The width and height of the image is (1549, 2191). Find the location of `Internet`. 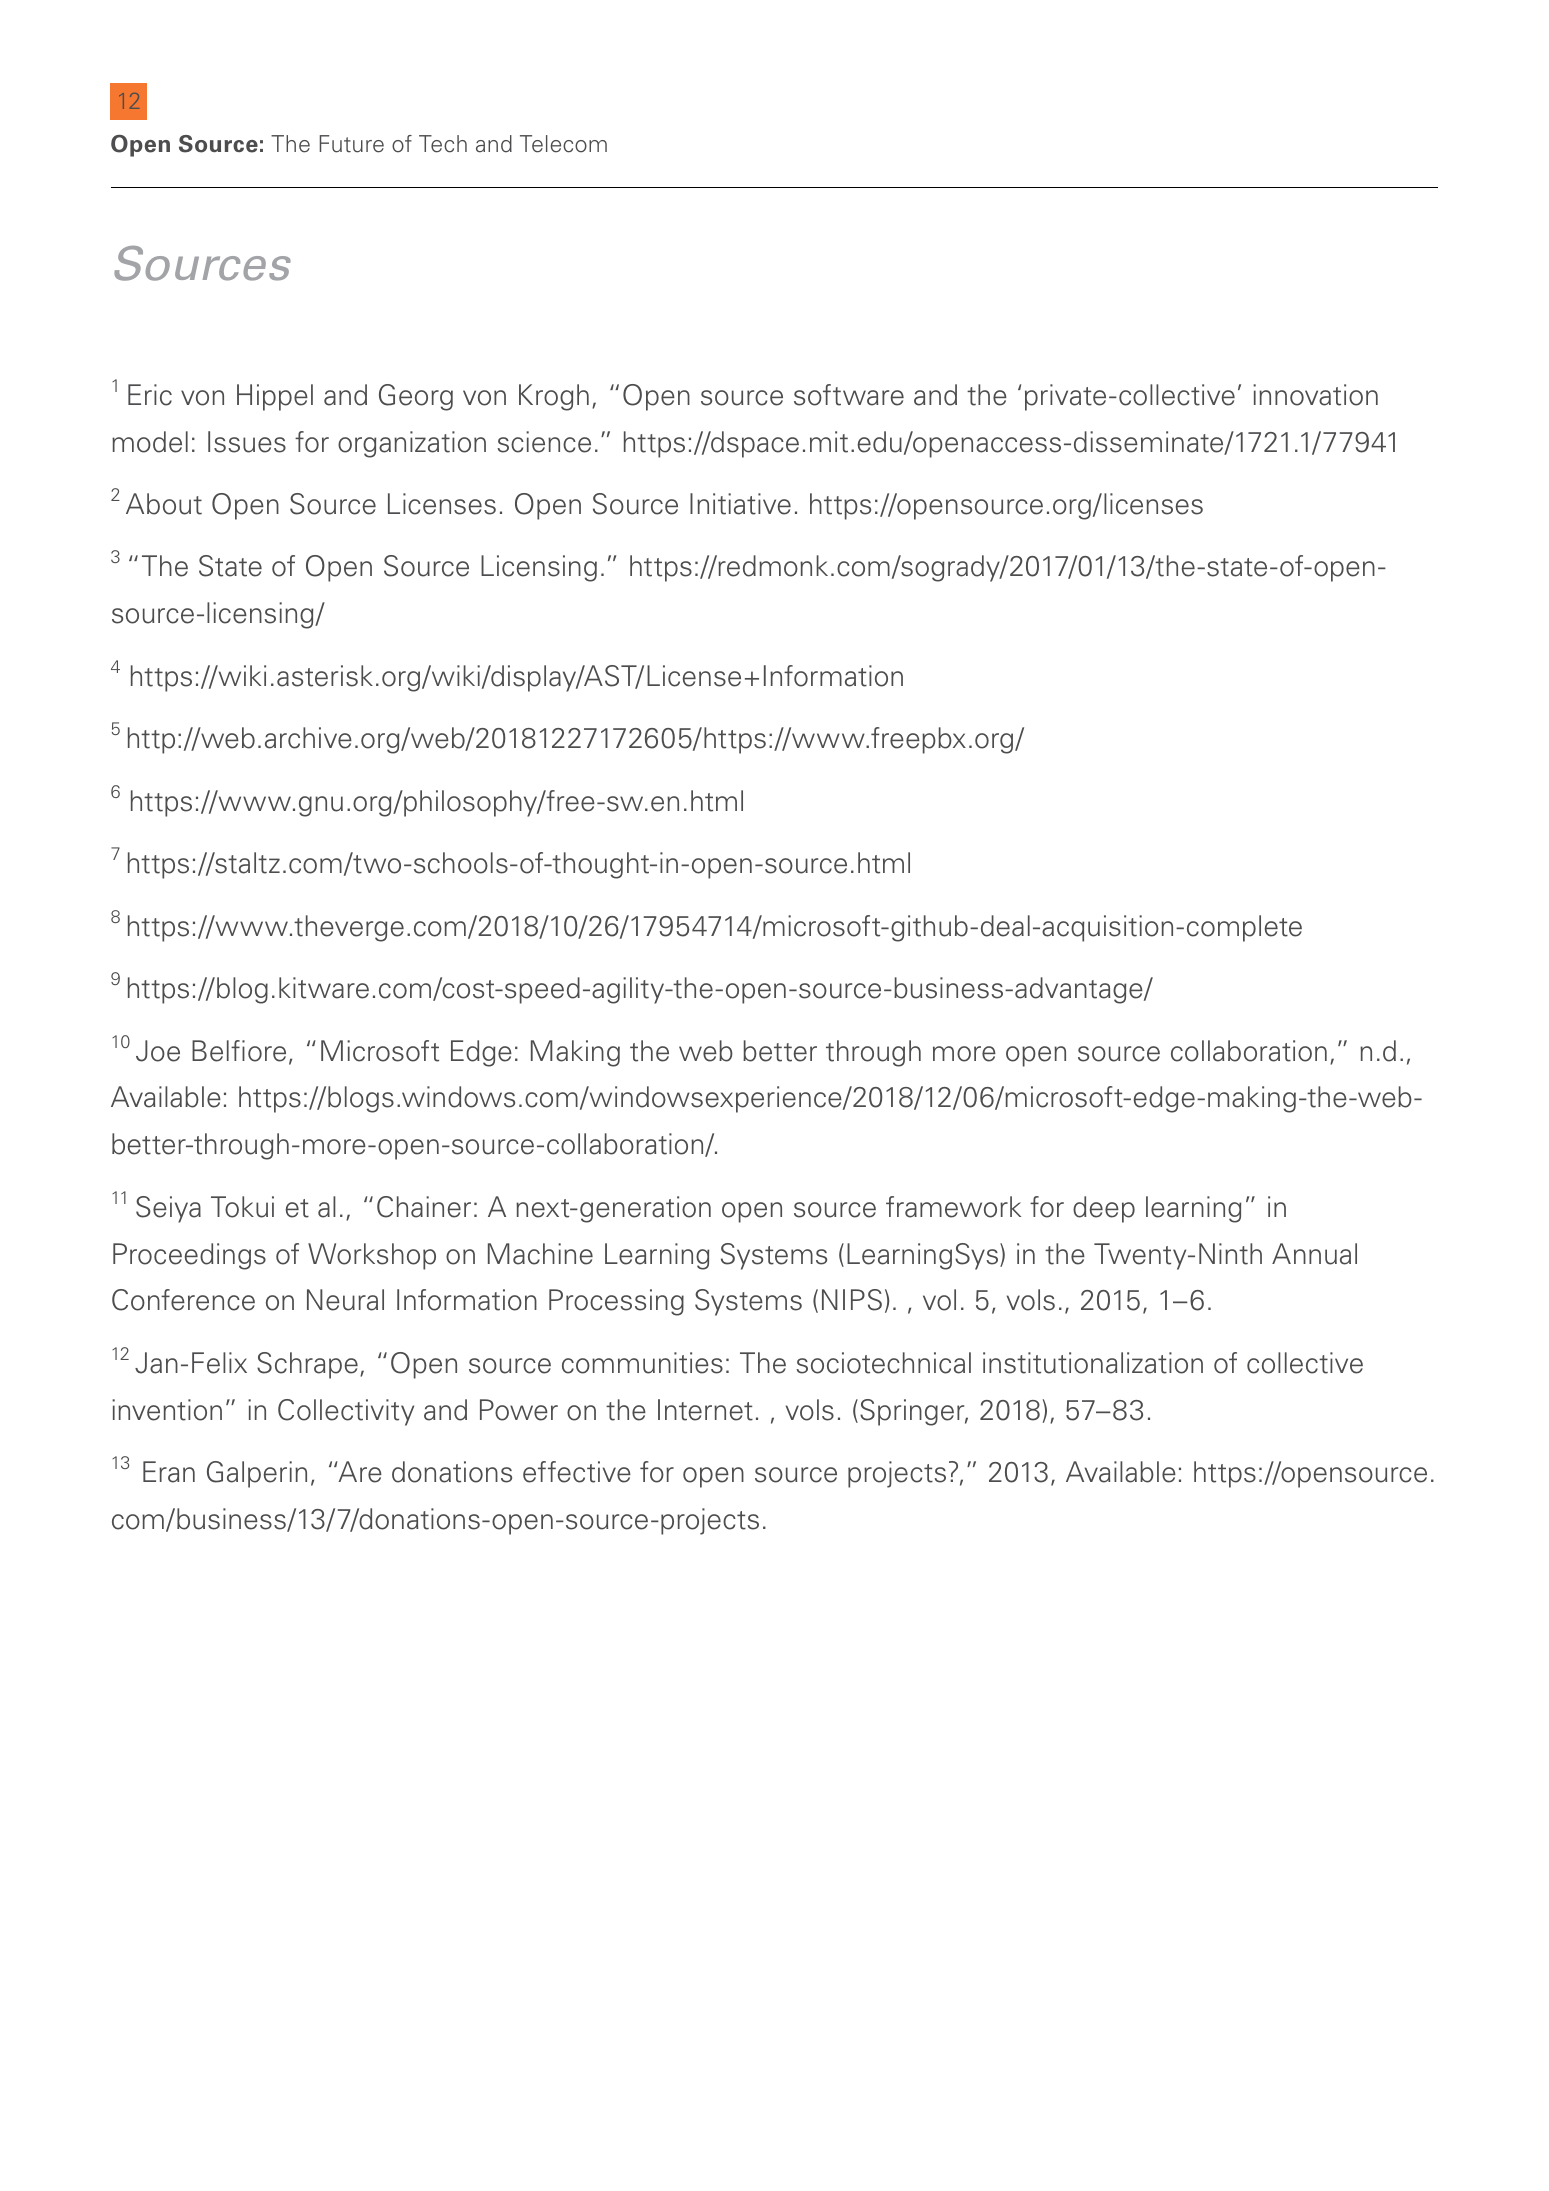

Internet is located at coordinates (705, 1410).
